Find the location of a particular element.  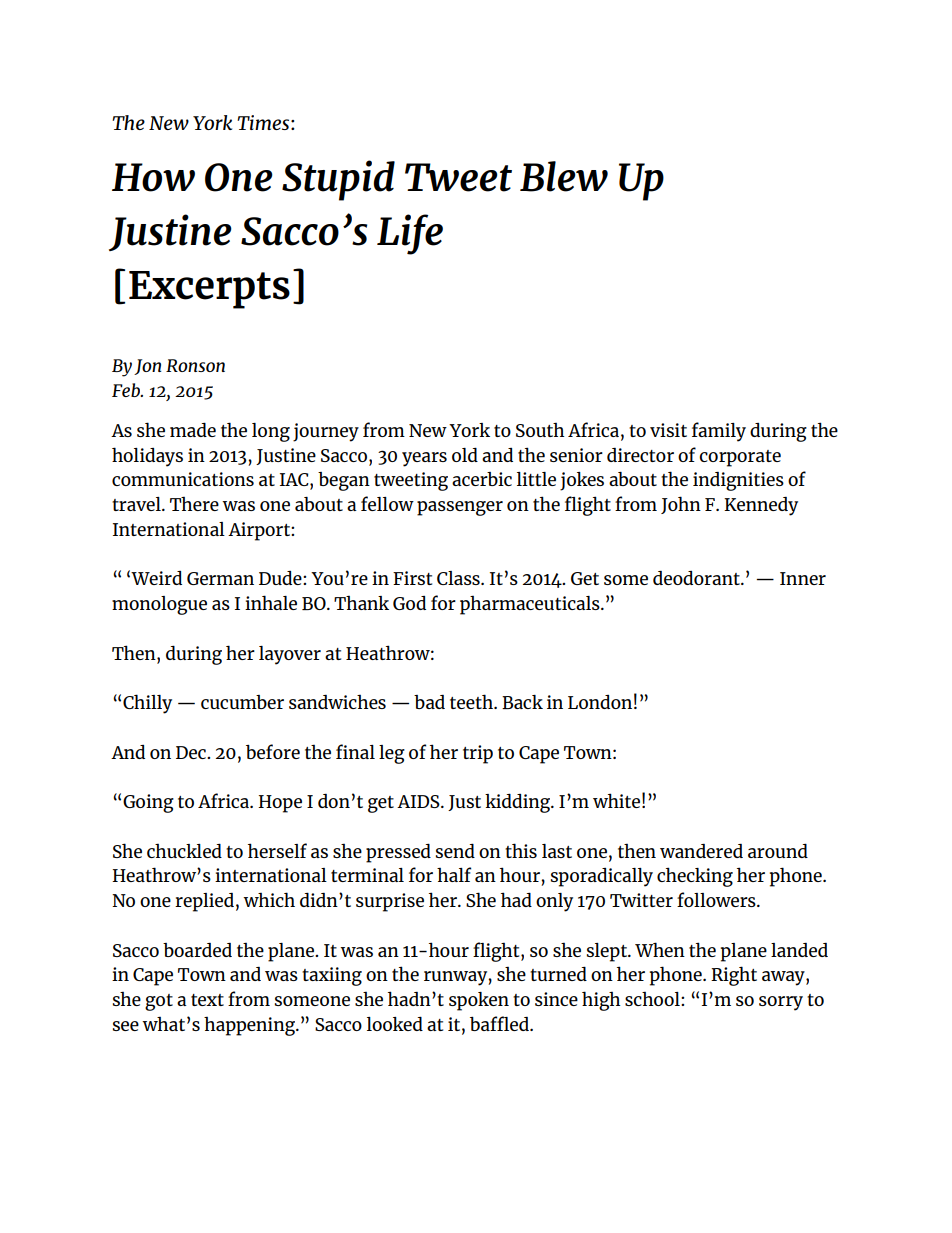

old is located at coordinates (465, 454).
